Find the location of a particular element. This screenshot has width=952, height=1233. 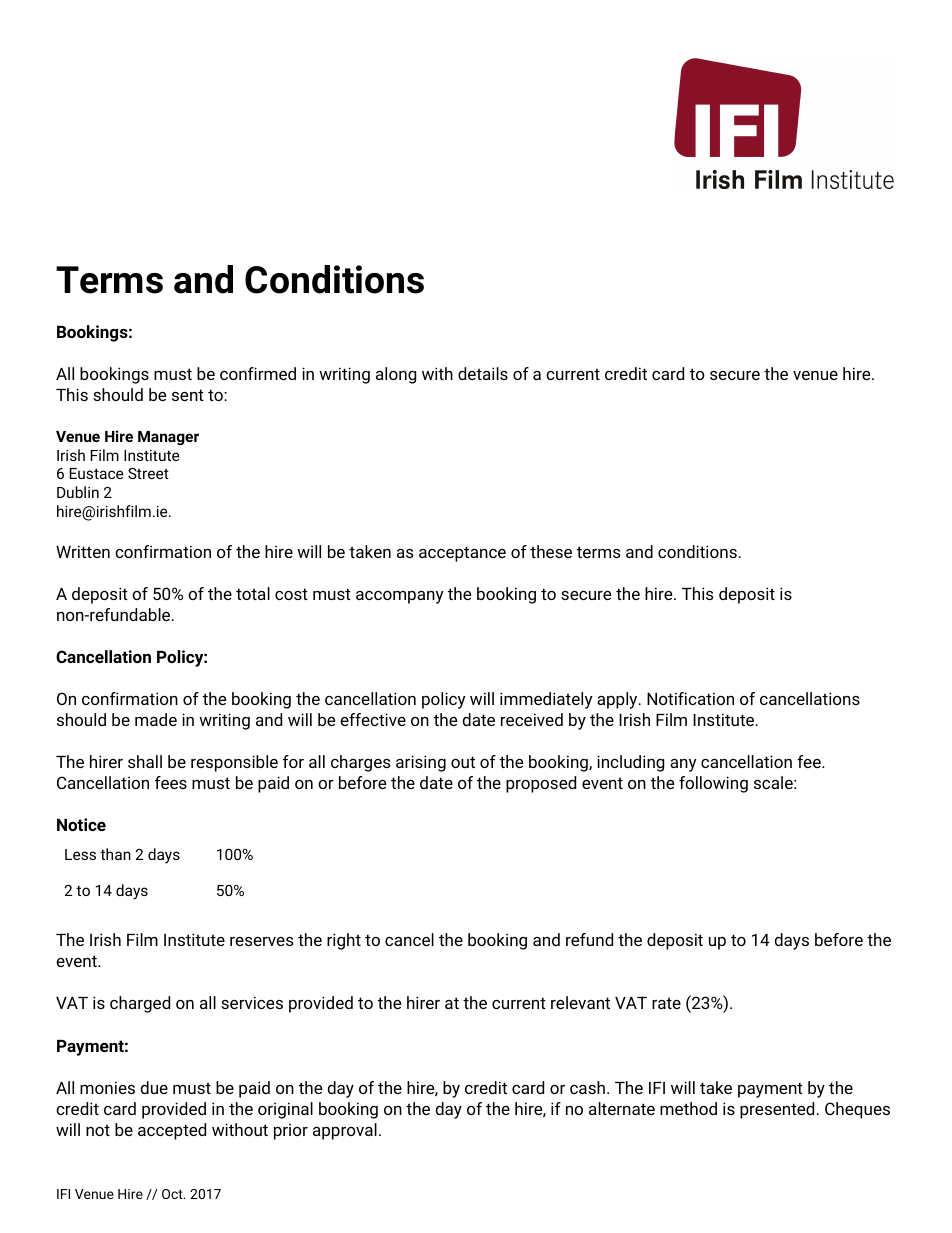

charged is located at coordinates (140, 1004).
